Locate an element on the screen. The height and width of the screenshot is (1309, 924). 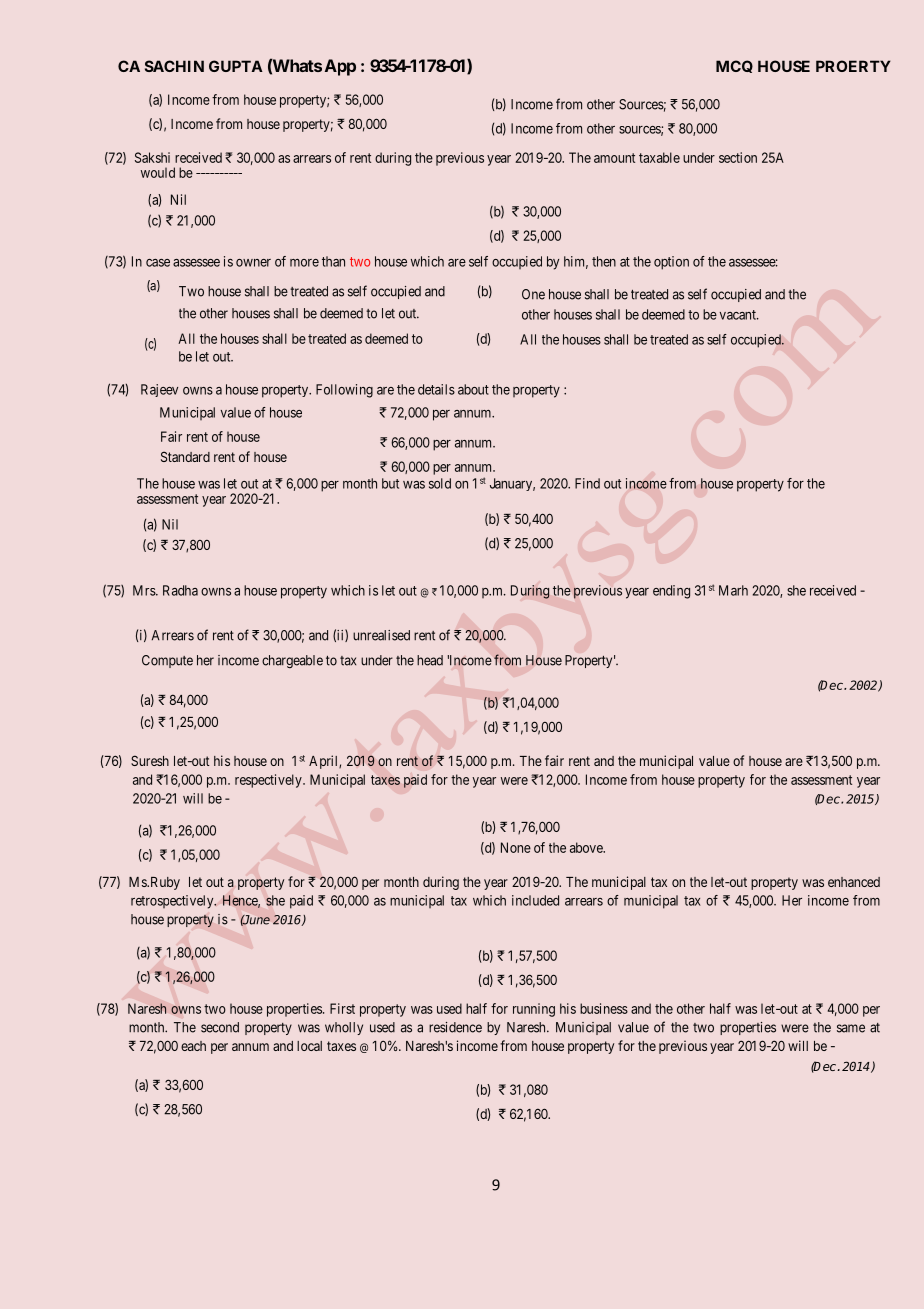
sold is located at coordinates (440, 483).
